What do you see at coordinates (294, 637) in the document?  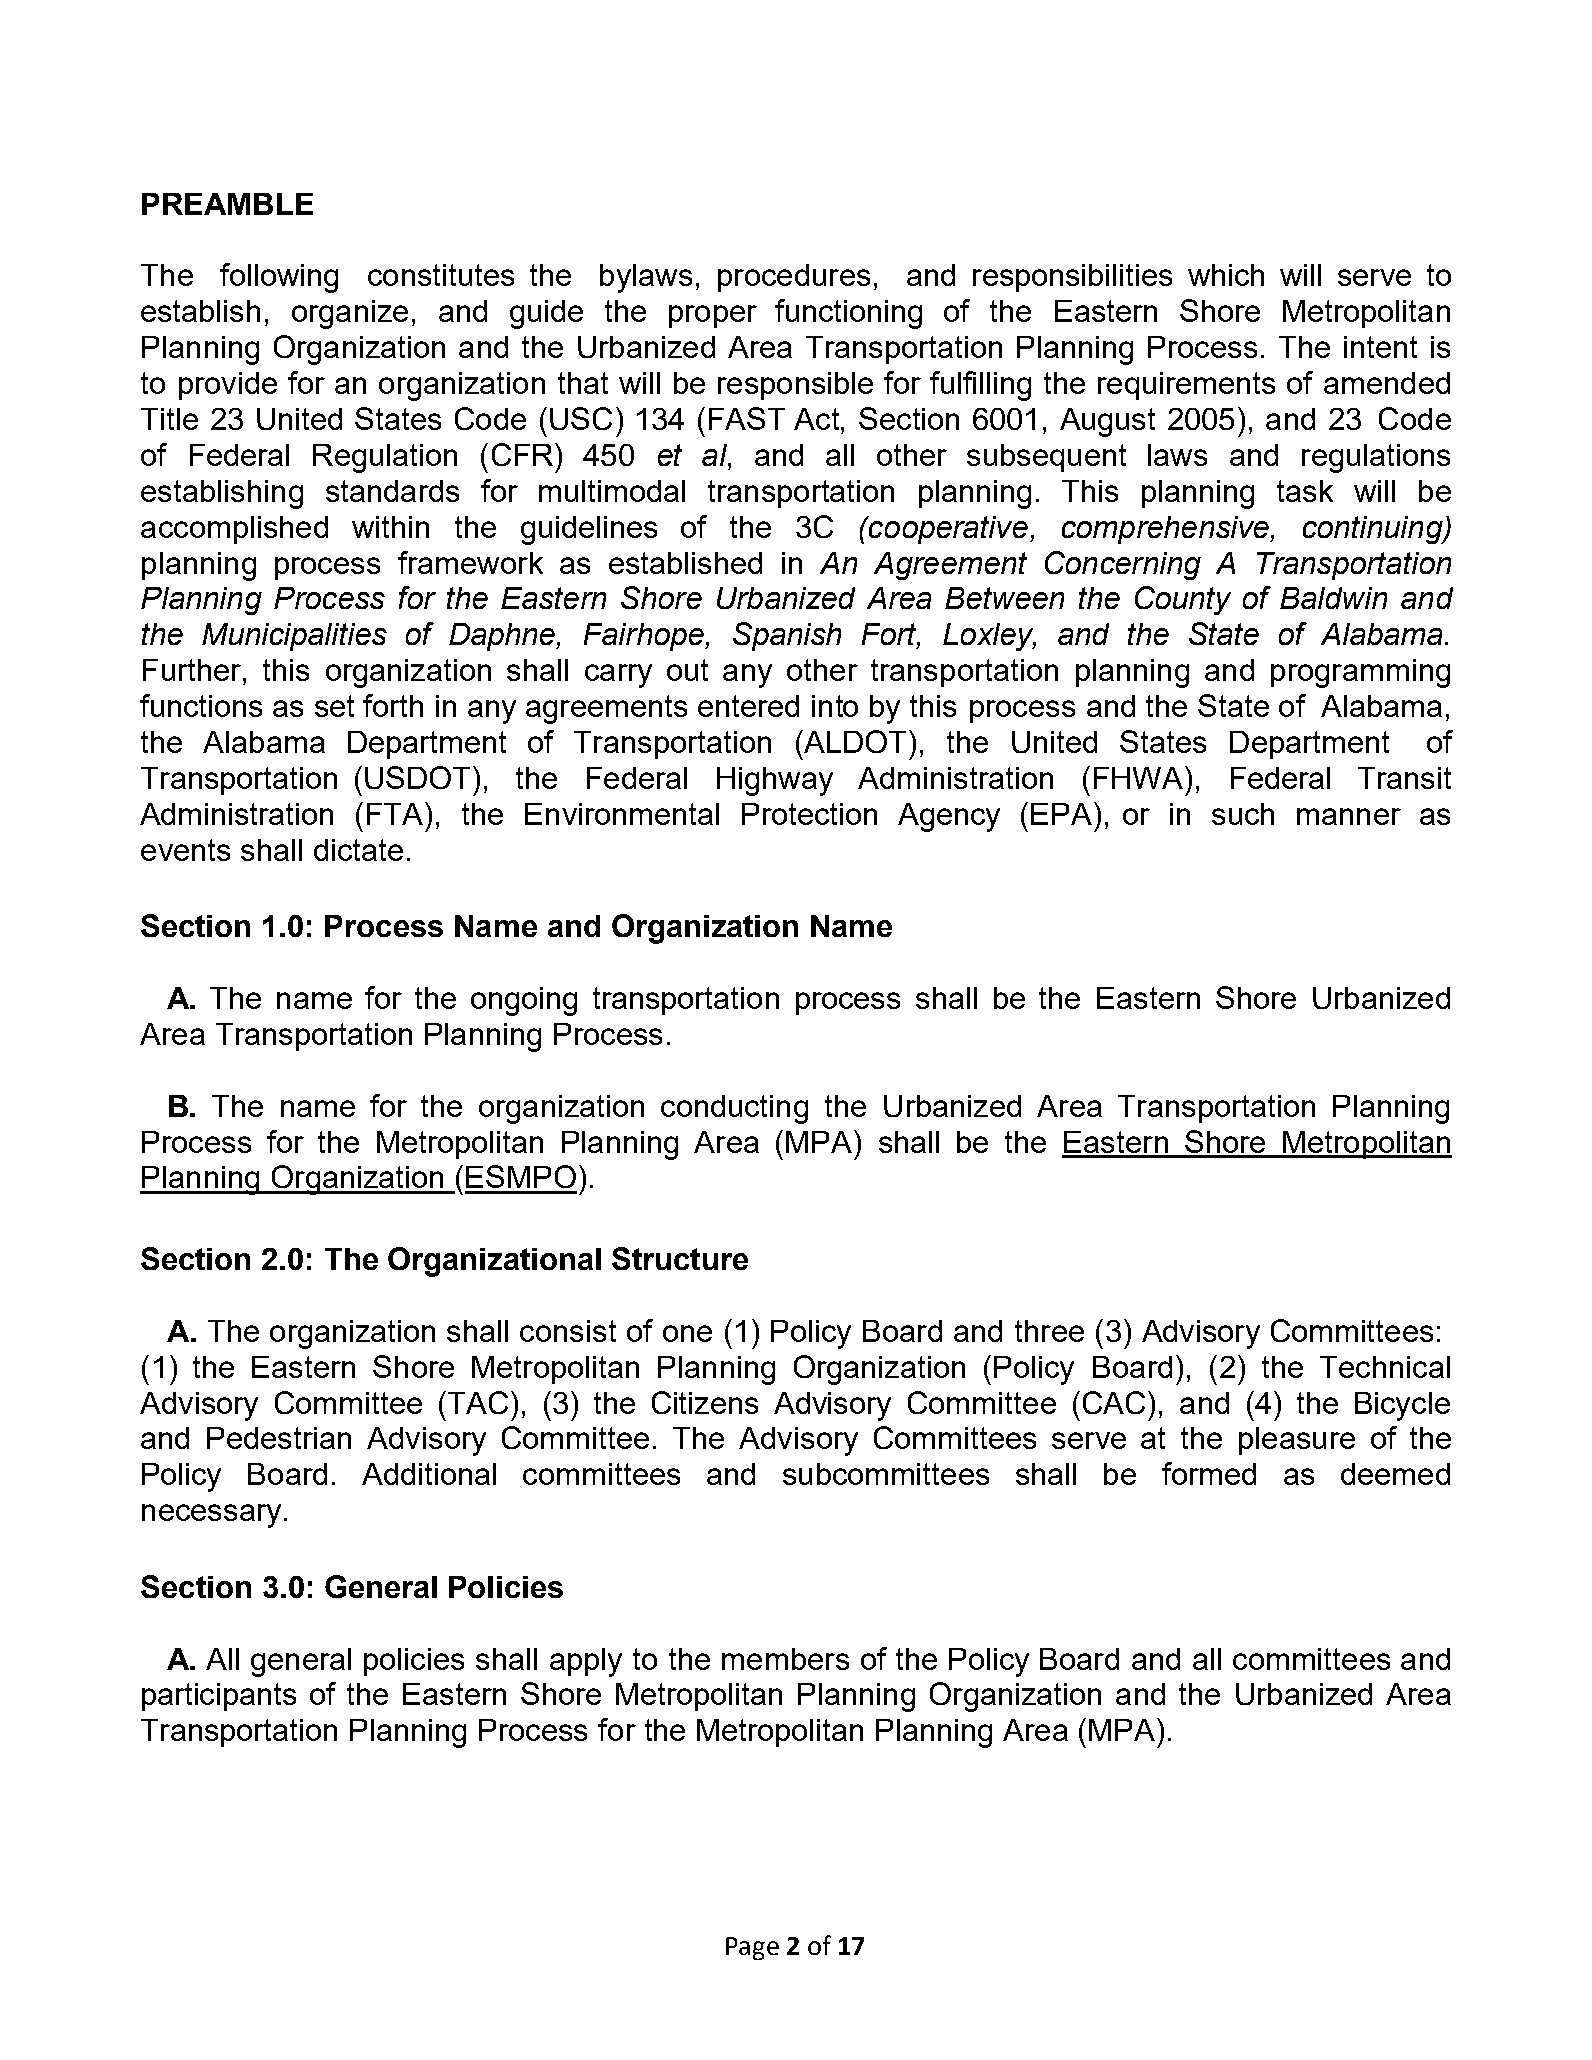 I see `Municipalities` at bounding box center [294, 637].
